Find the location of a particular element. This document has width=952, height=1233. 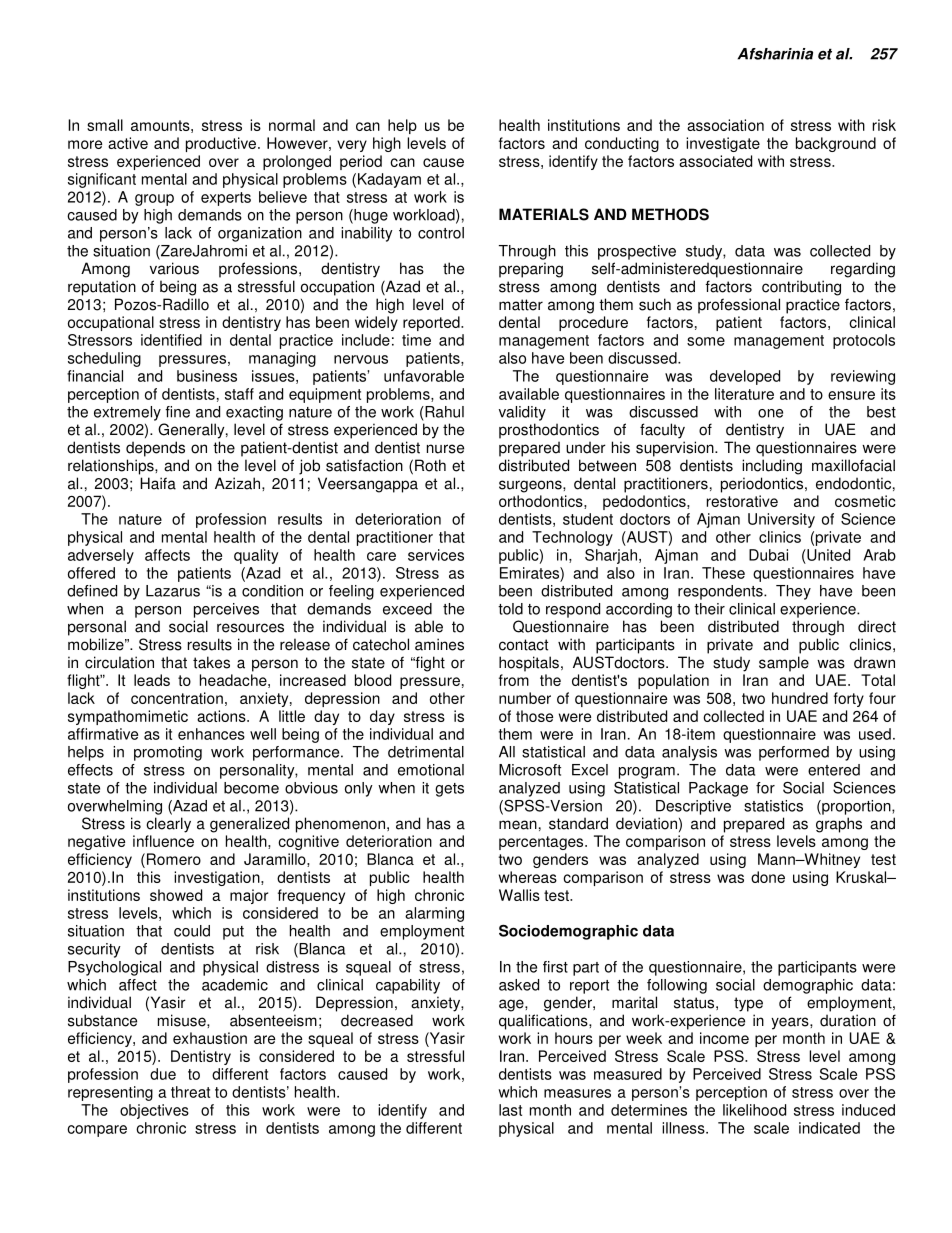

promoting is located at coordinates (168, 753).
